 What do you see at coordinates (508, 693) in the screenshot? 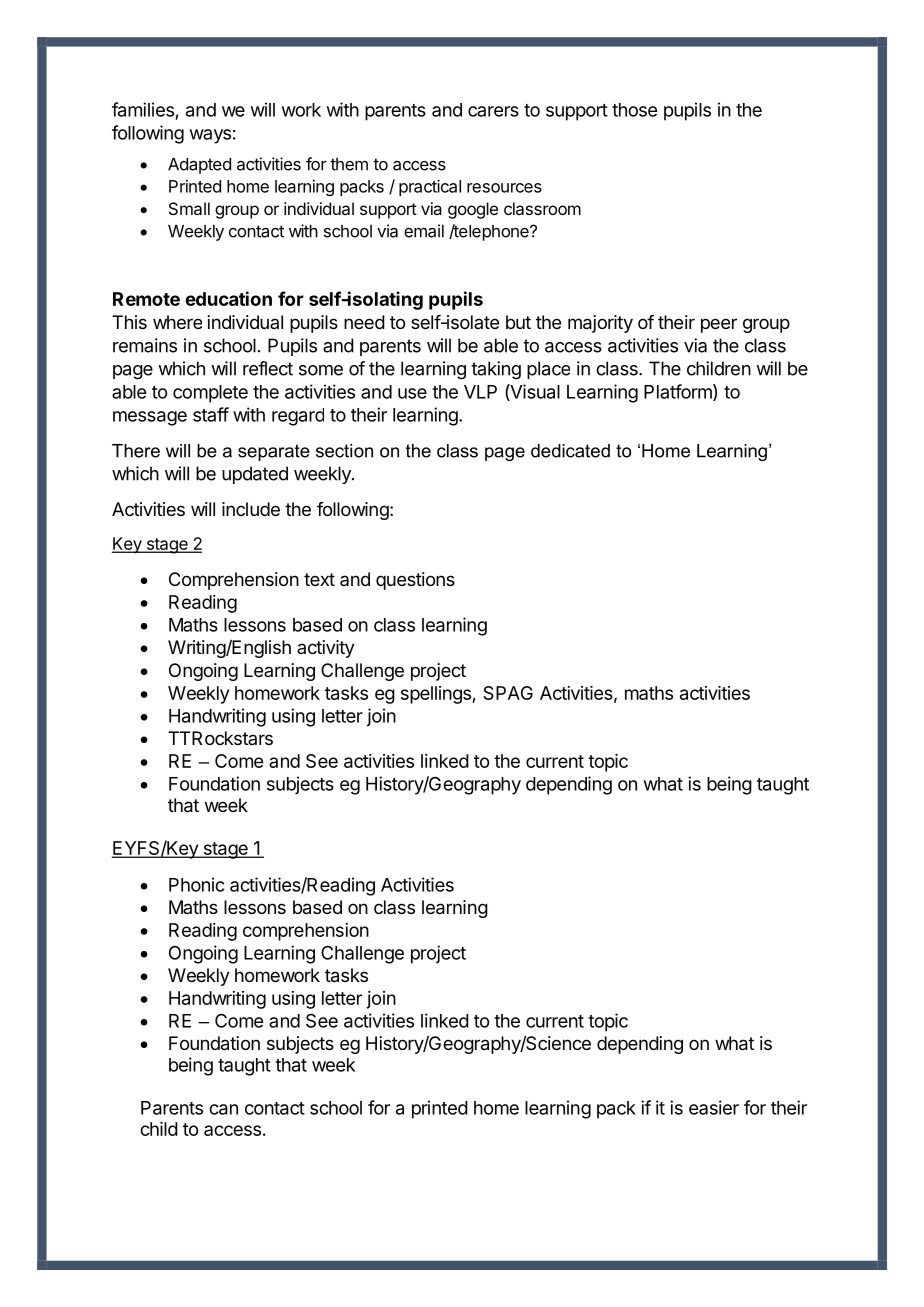
I see `SPAG` at bounding box center [508, 693].
